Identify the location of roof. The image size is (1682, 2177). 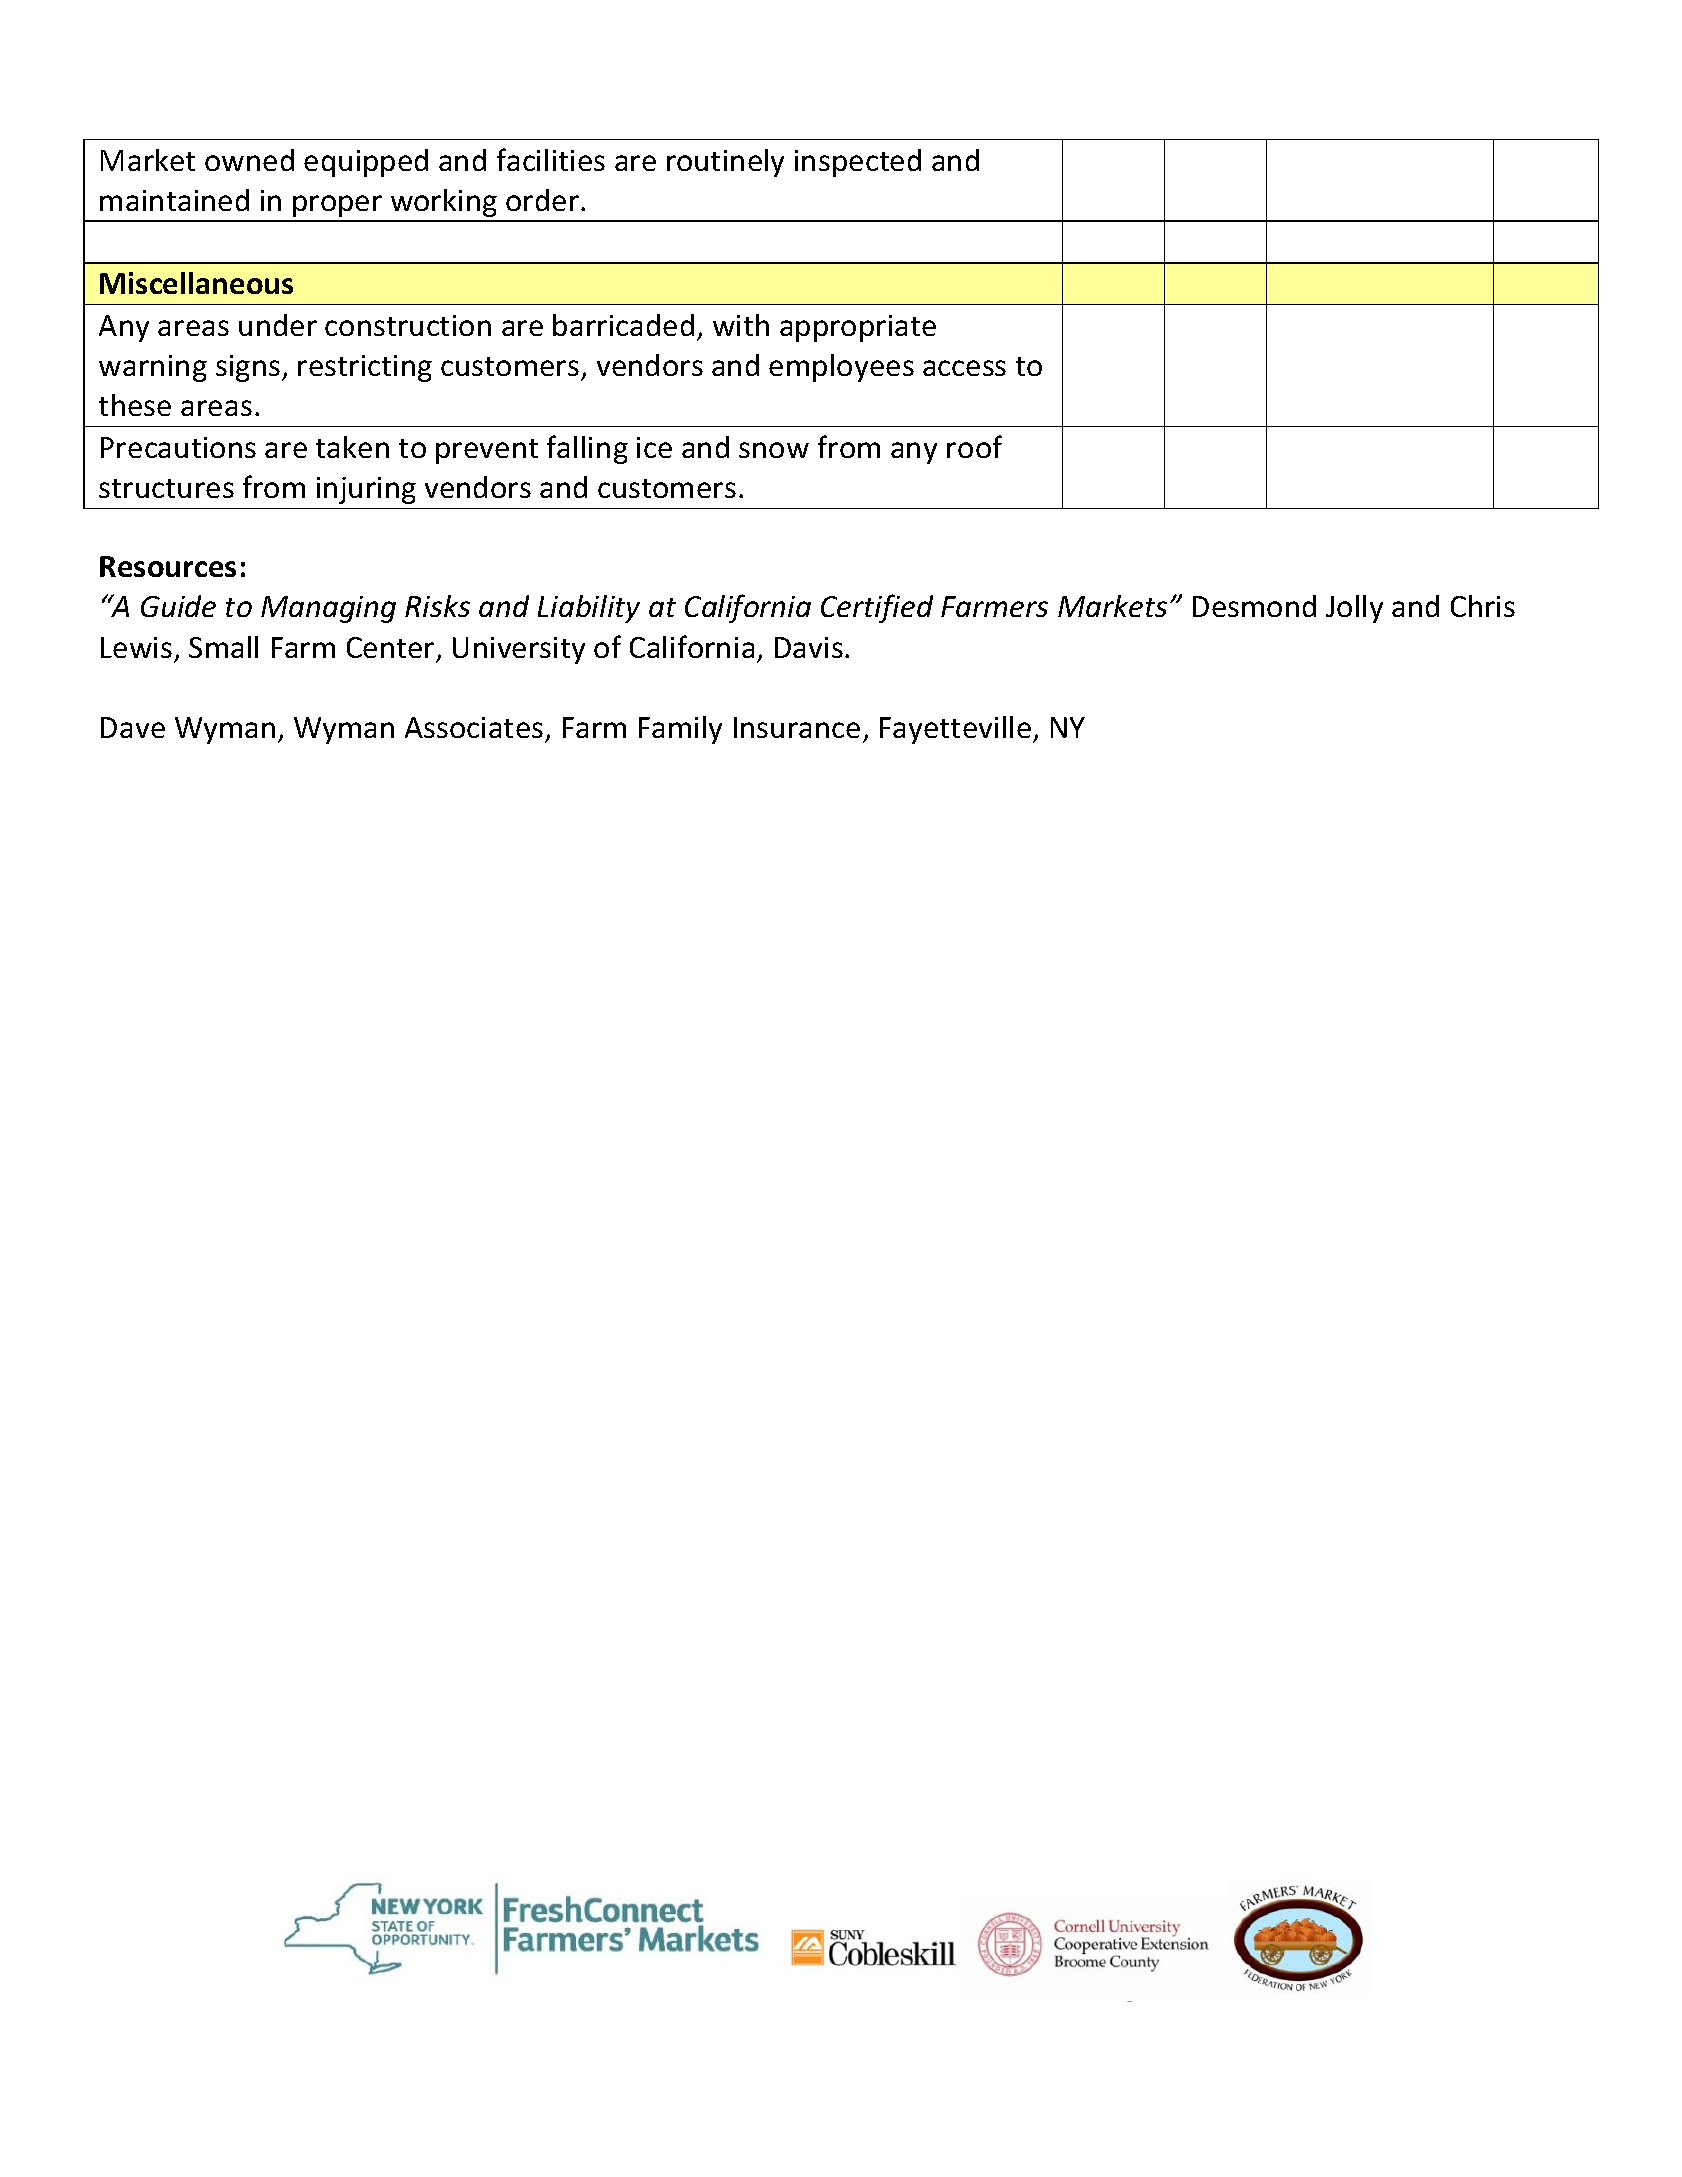
(974, 446).
